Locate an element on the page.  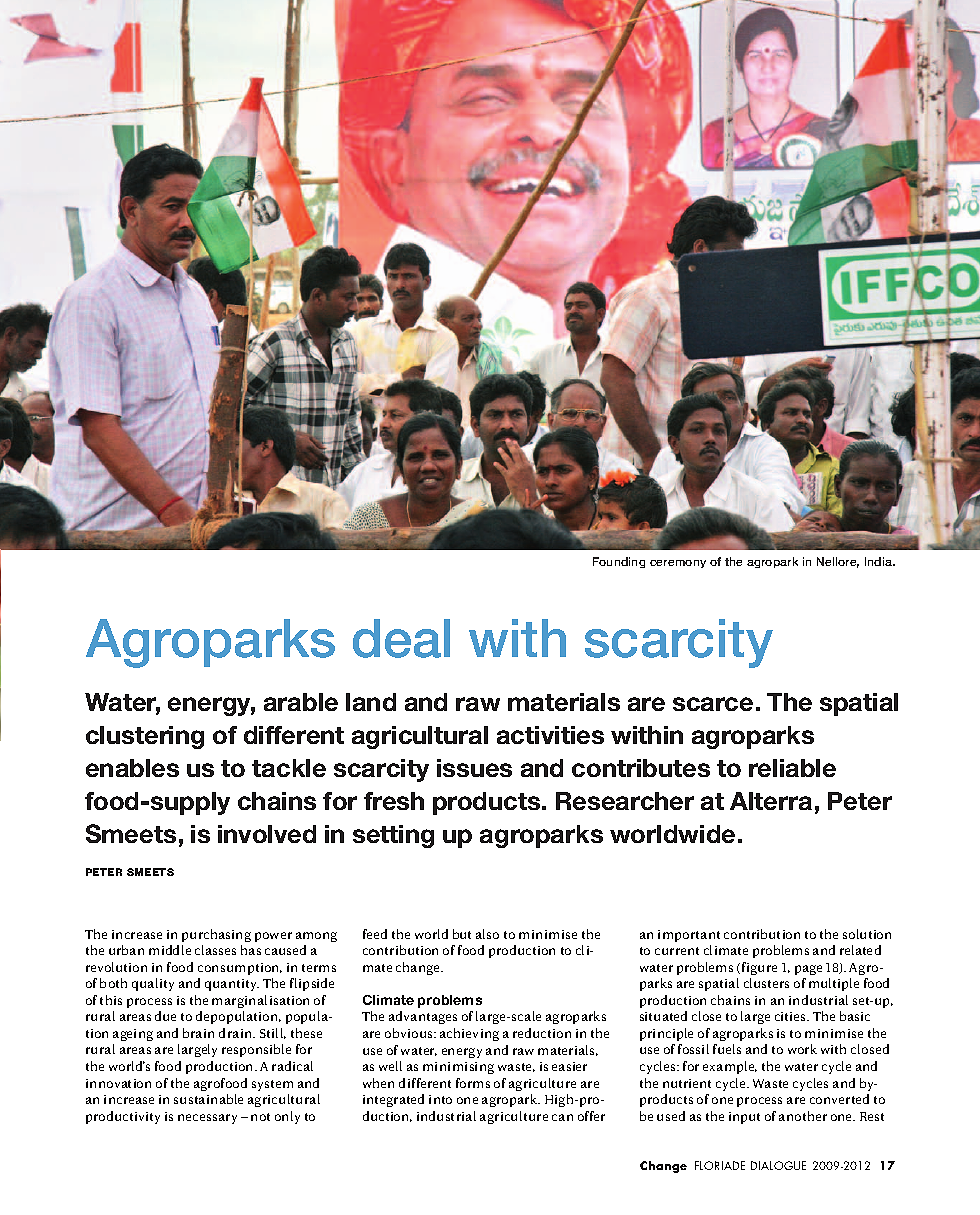
Founding is located at coordinates (619, 562).
